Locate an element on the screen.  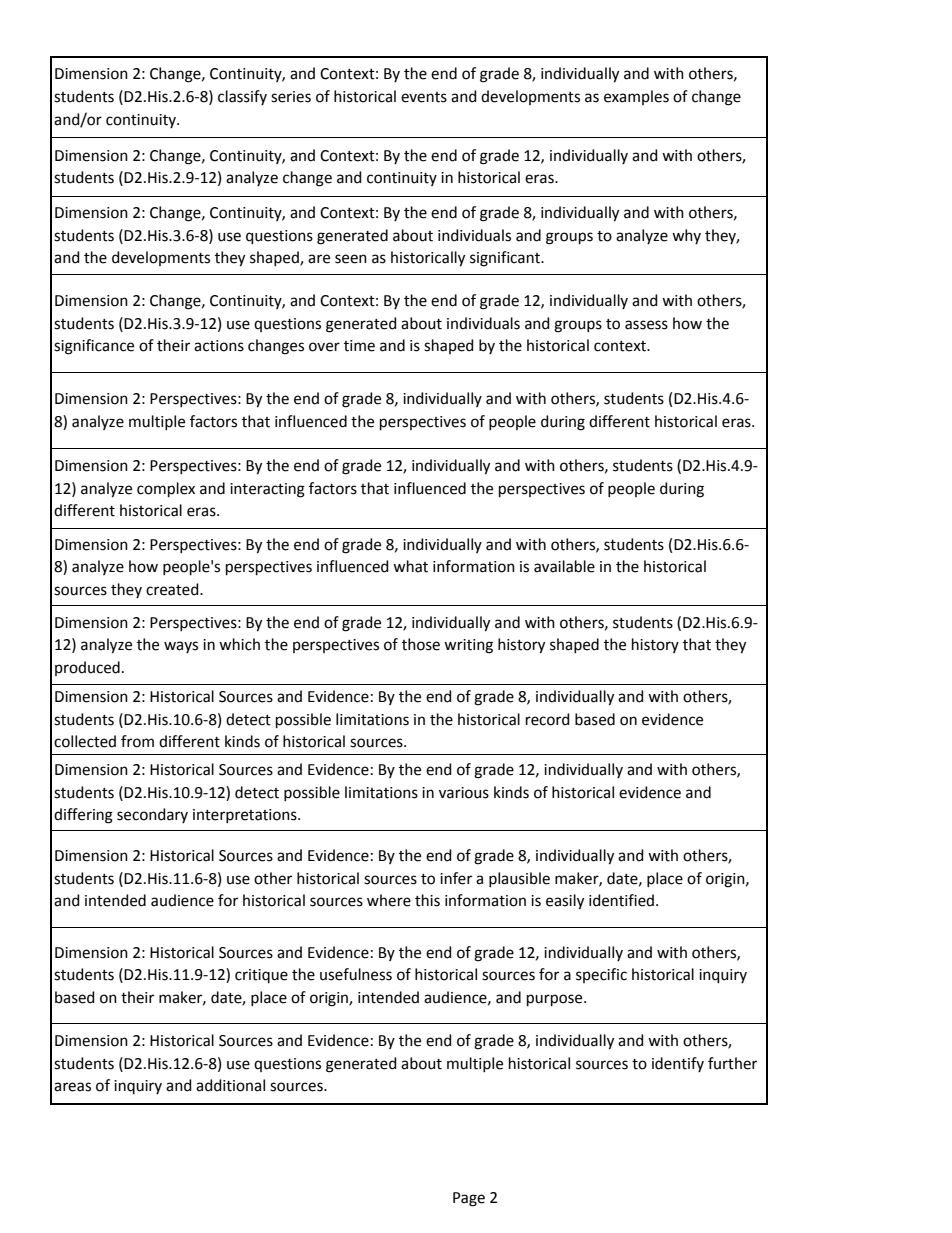
complex is located at coordinates (166, 489).
